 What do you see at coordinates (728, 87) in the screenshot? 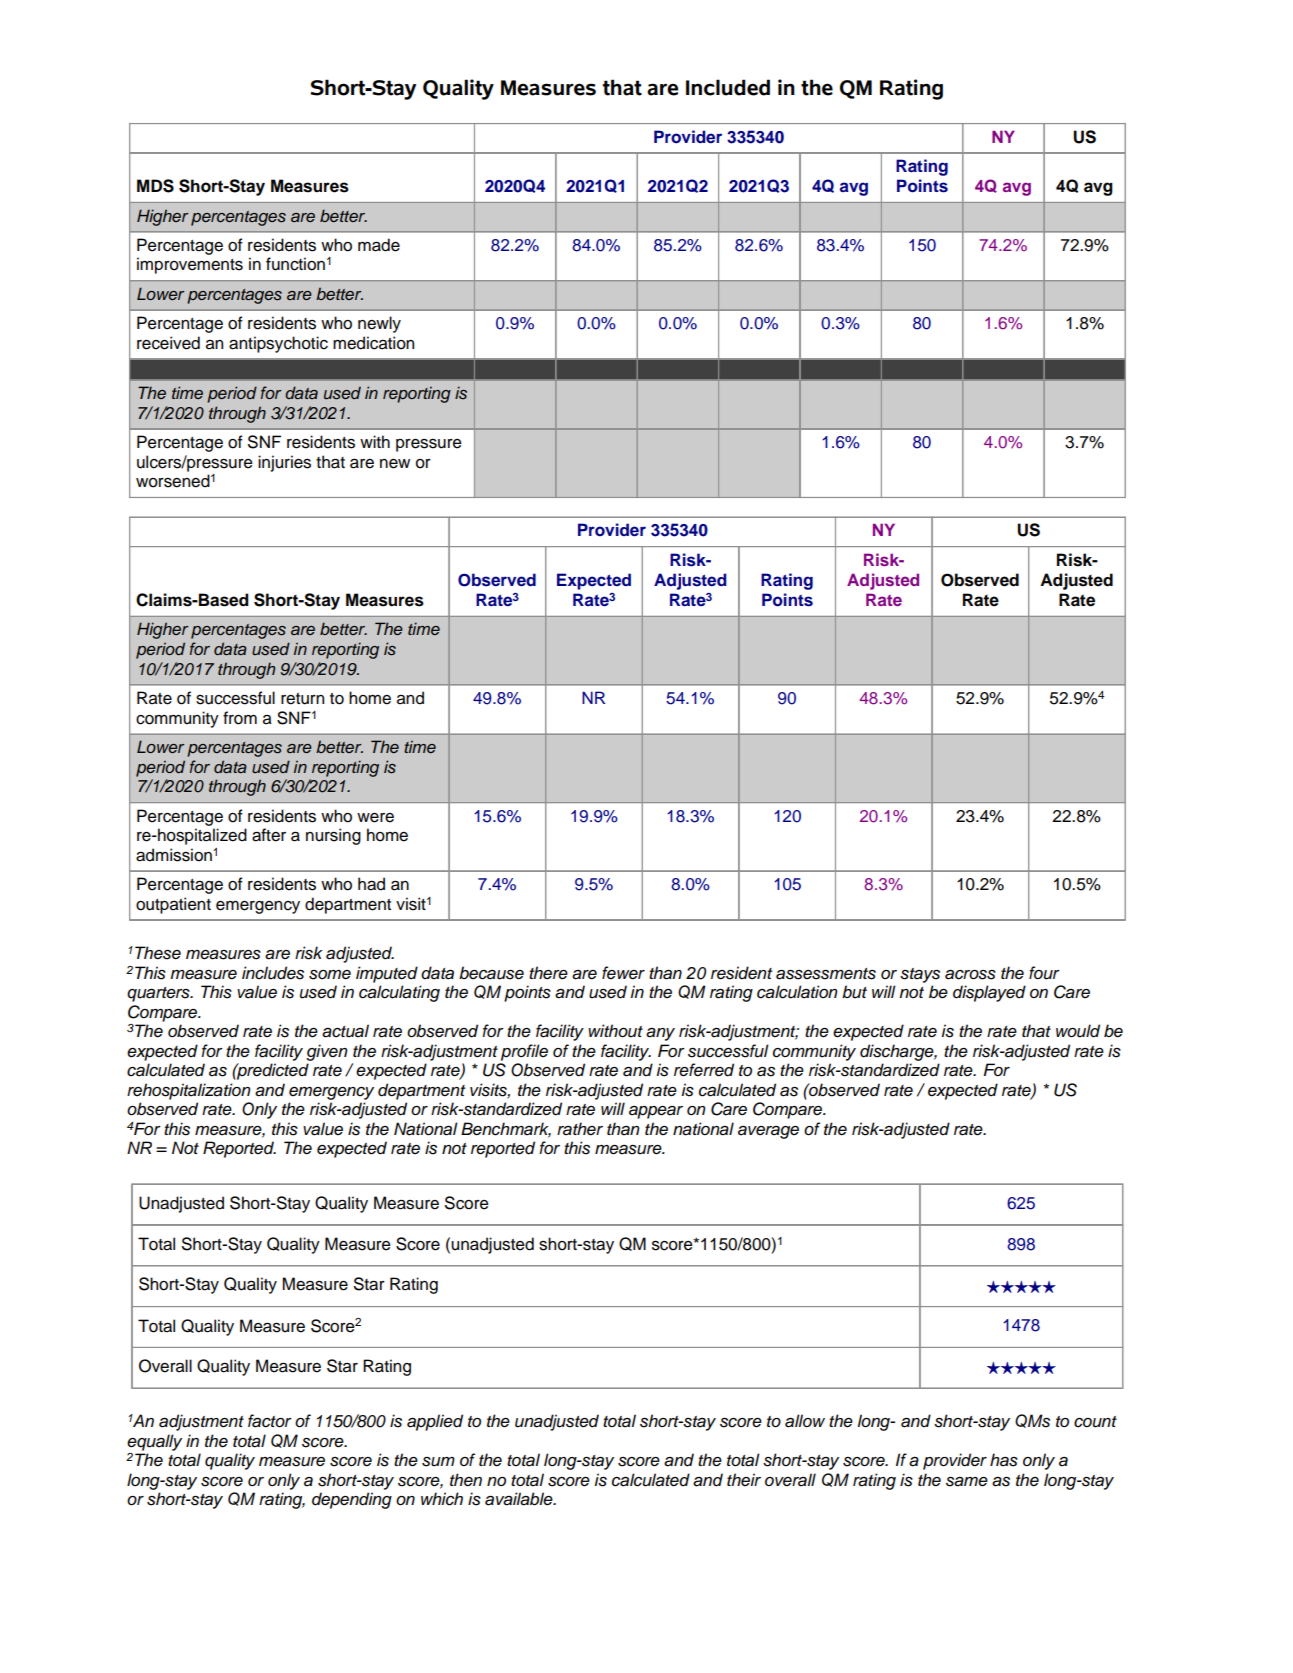
I see `Included` at bounding box center [728, 87].
